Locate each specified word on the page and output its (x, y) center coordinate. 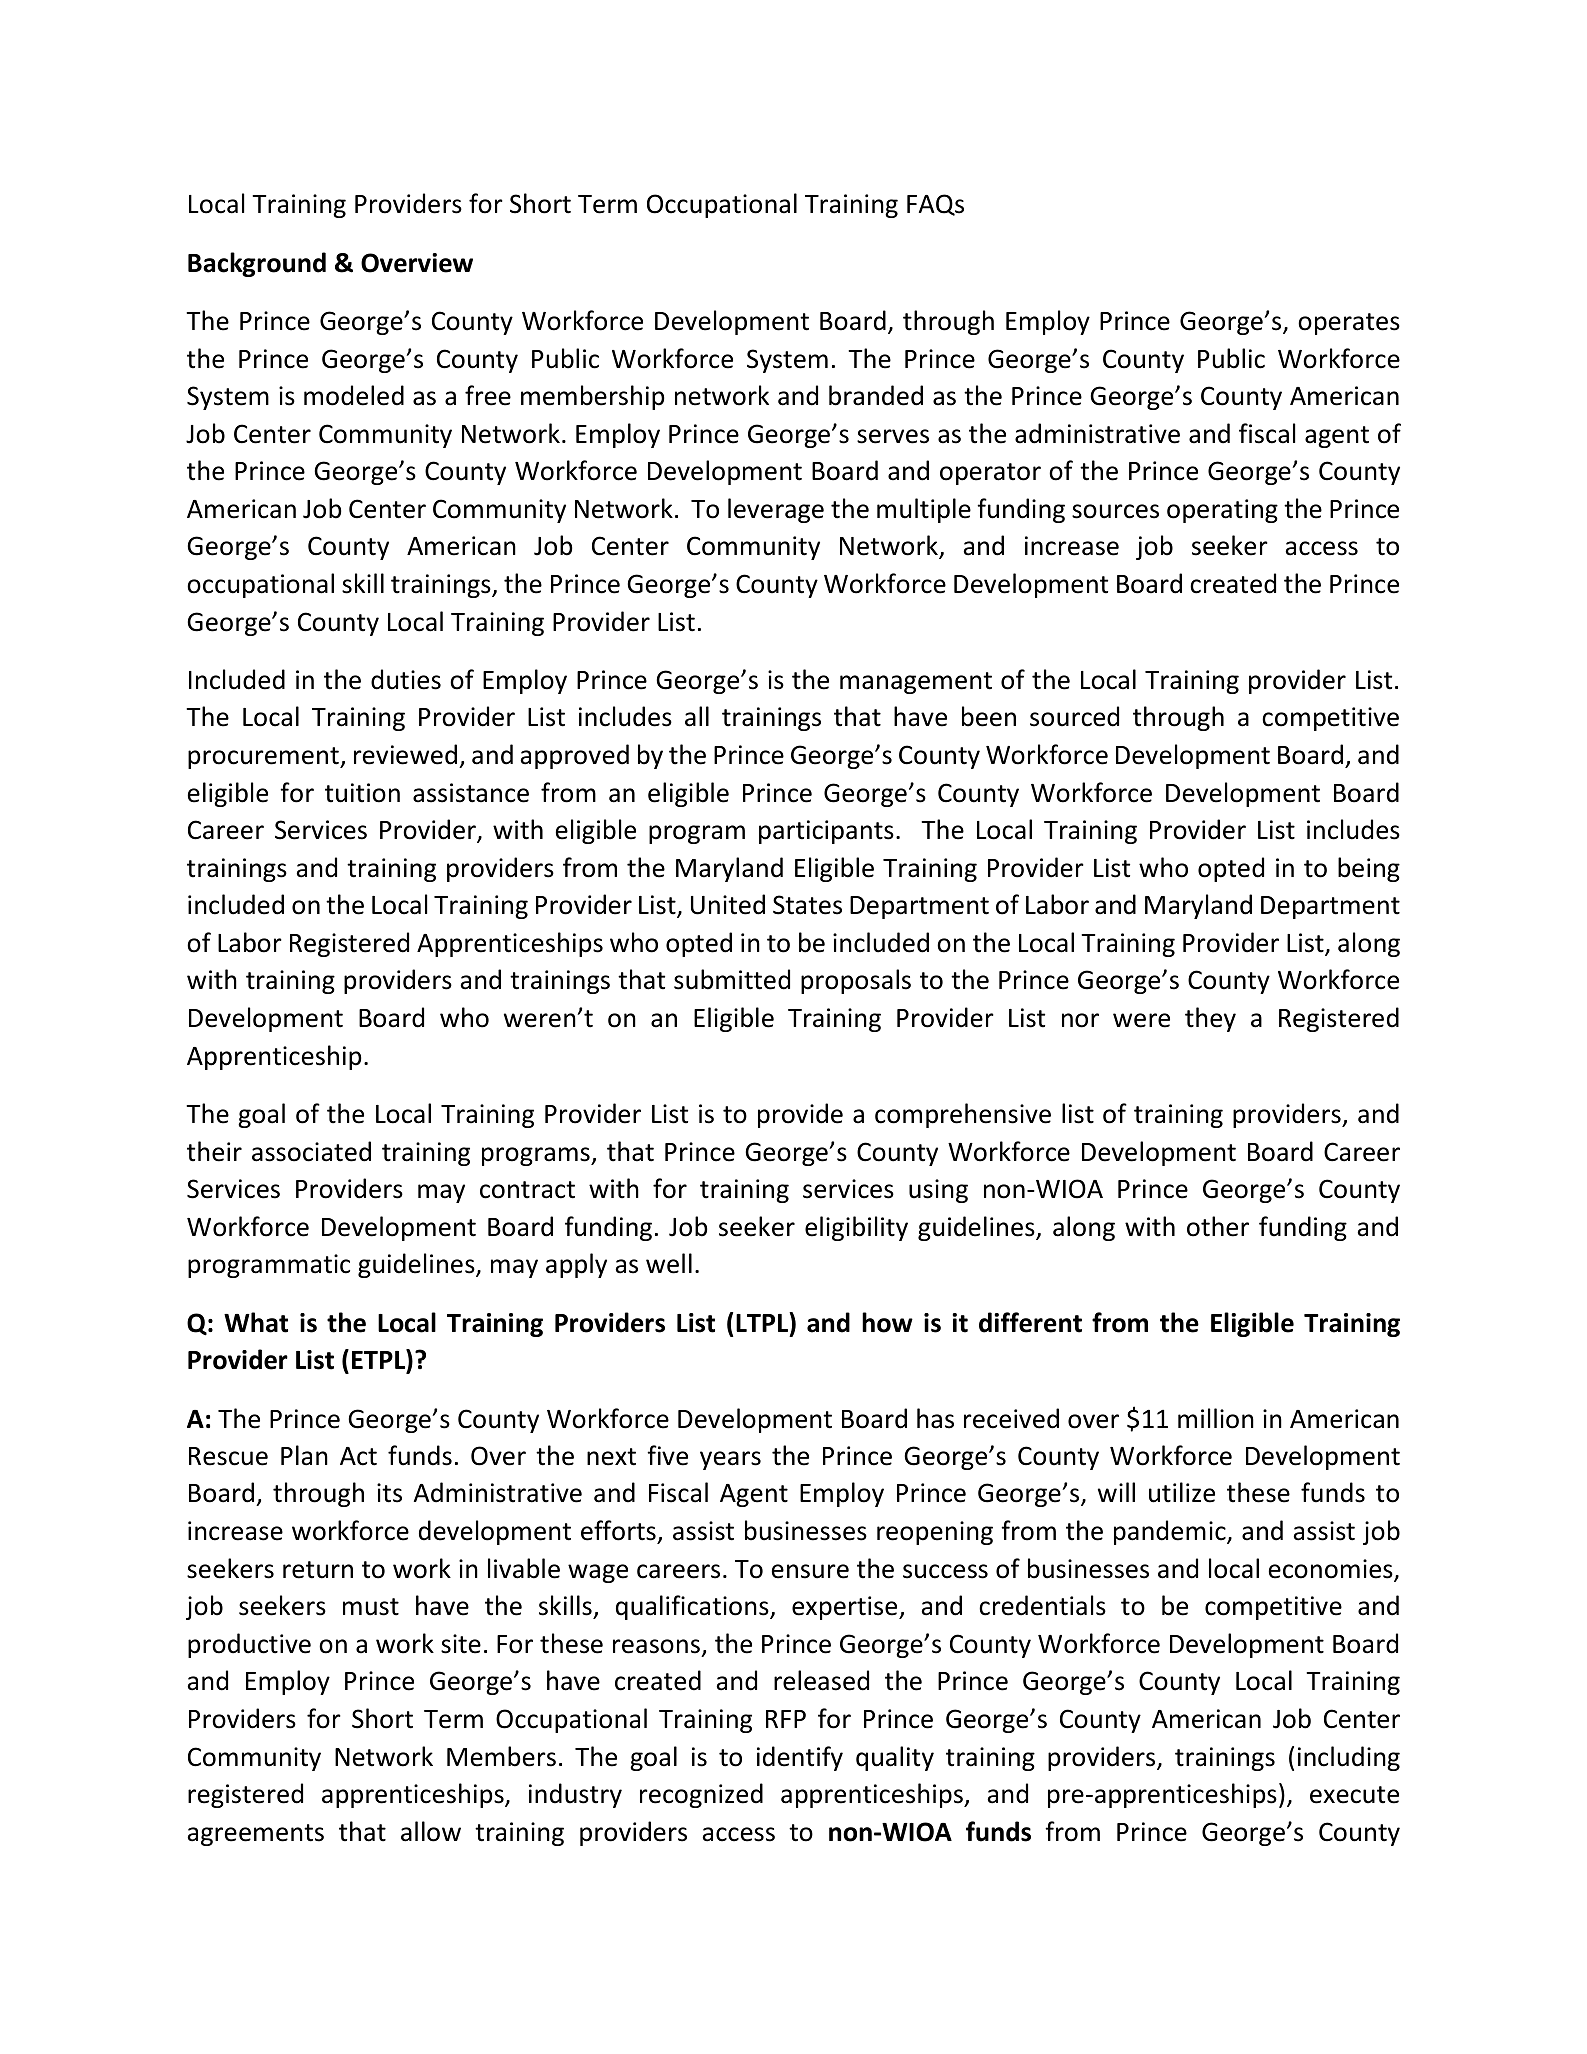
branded (876, 395)
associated (311, 1151)
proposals (856, 981)
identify (800, 1758)
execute (1354, 1795)
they (1210, 1019)
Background (257, 264)
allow (431, 1831)
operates (1349, 324)
